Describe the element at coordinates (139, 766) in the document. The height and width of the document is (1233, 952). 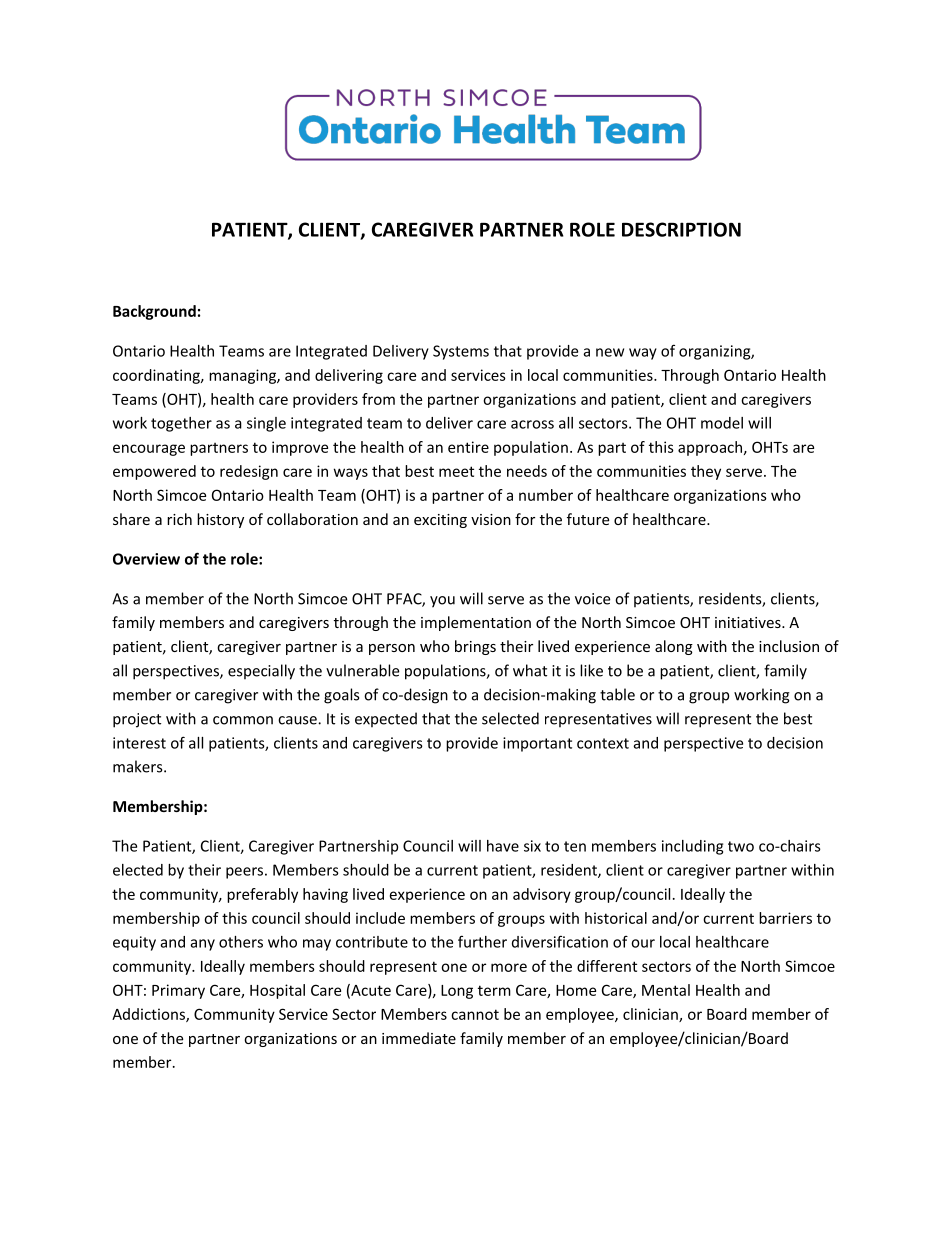
I see `makers` at that location.
